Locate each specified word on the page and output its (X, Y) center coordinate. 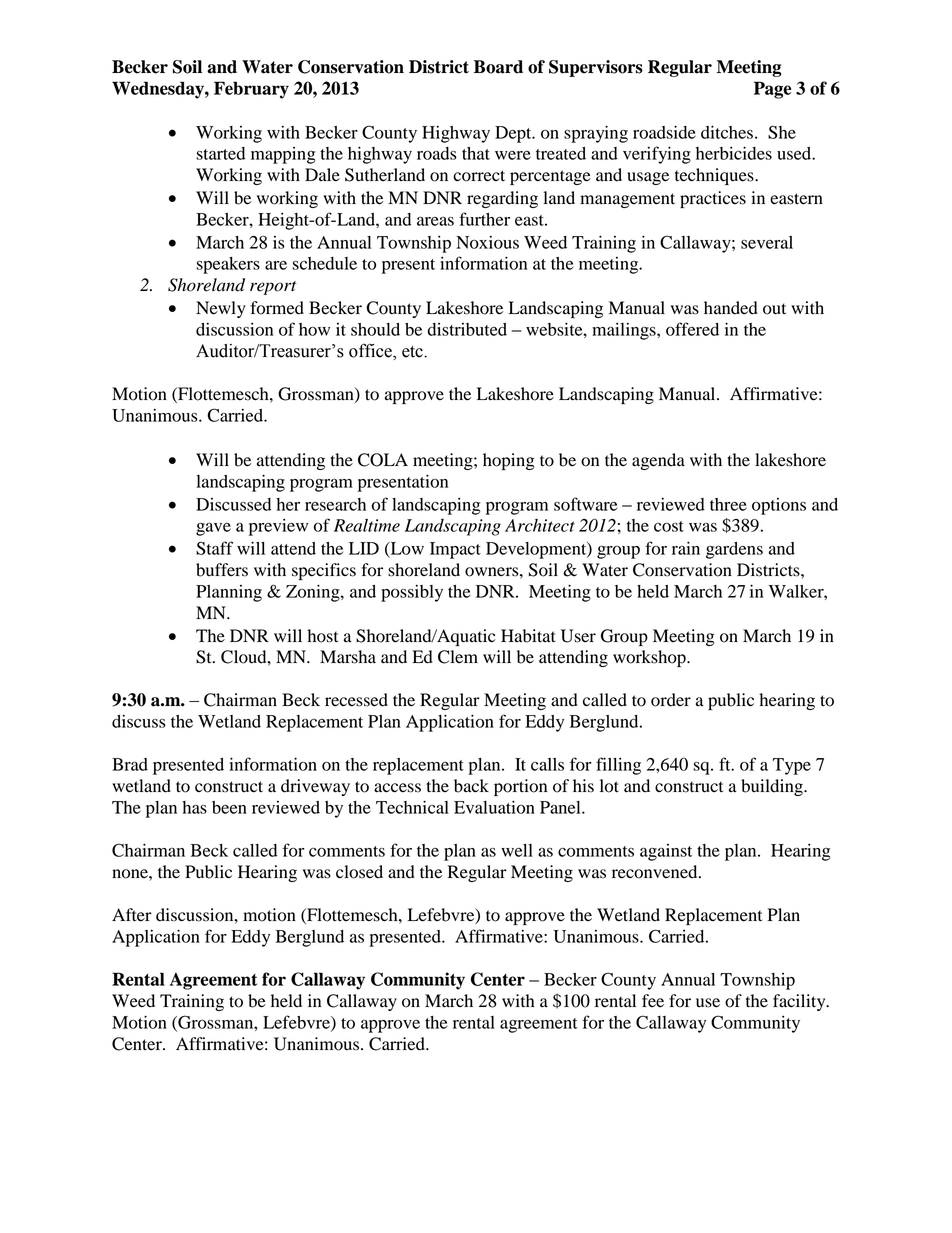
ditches (727, 132)
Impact (455, 550)
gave (213, 529)
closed (359, 872)
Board (498, 67)
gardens (734, 550)
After (132, 915)
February (251, 90)
